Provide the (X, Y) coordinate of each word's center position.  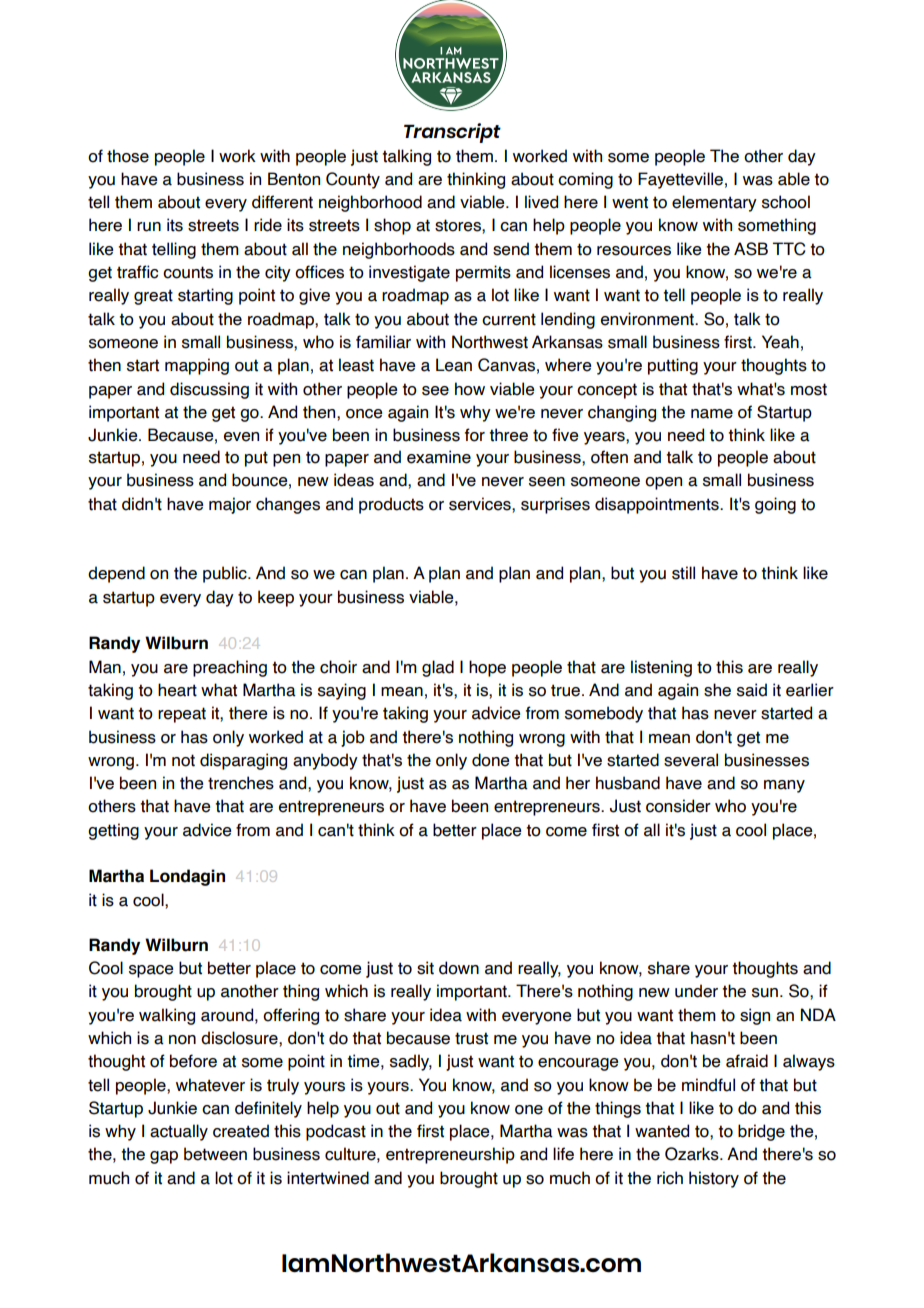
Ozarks (693, 1154)
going (775, 505)
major (230, 505)
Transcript (452, 133)
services (481, 504)
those (128, 156)
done (491, 760)
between (215, 1154)
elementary (714, 203)
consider (678, 806)
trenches (241, 783)
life (563, 1154)
